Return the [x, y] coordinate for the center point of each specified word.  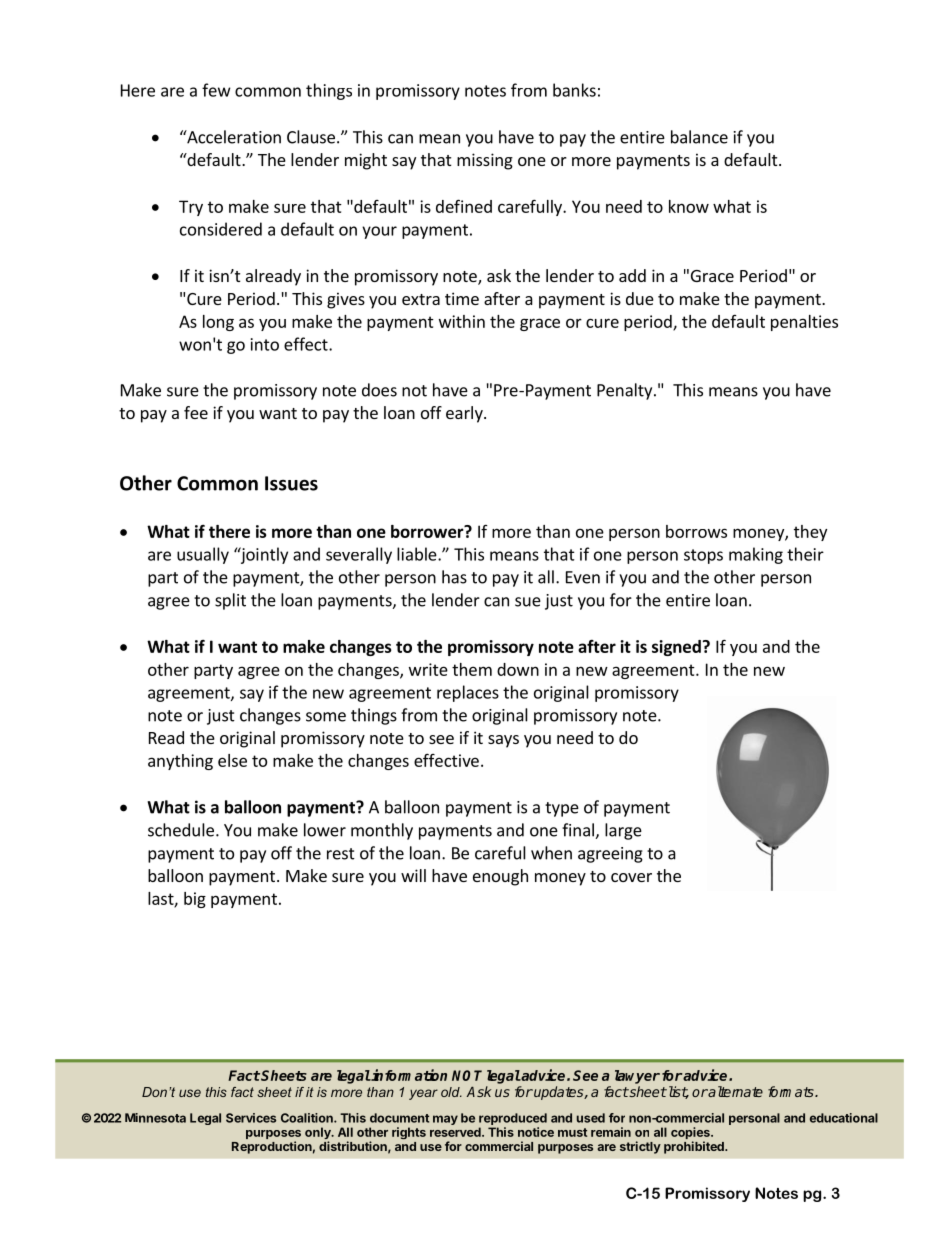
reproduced [513, 1119]
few [216, 90]
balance [699, 137]
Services [251, 1118]
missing [485, 161]
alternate [735, 1091]
